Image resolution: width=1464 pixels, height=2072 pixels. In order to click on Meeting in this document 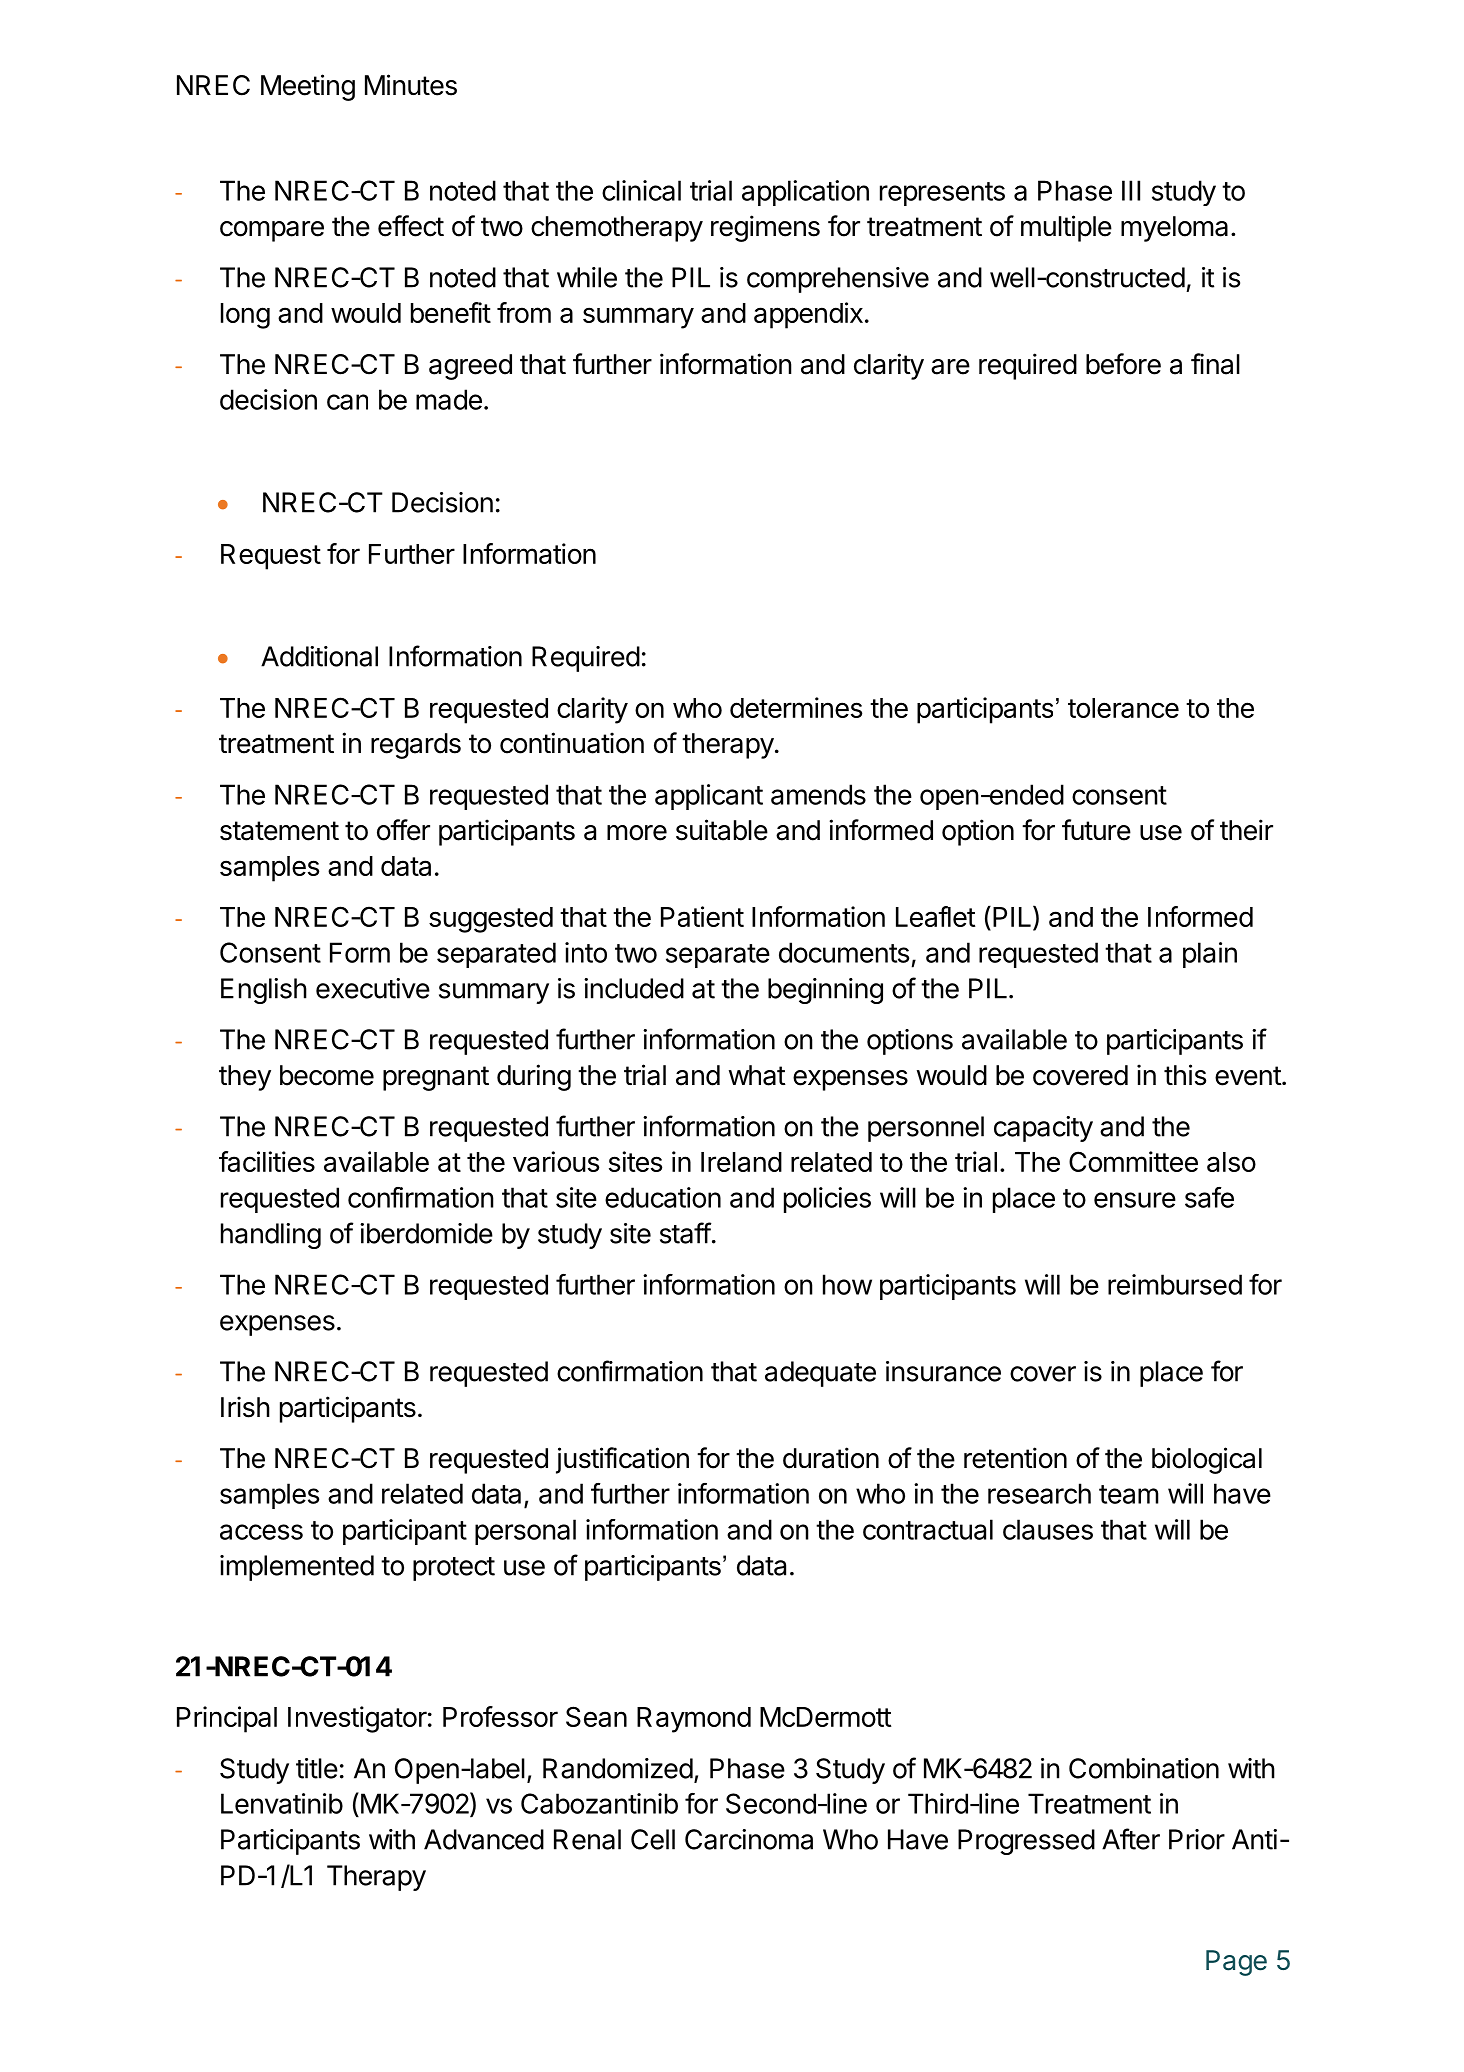, I will do `click(308, 87)`.
